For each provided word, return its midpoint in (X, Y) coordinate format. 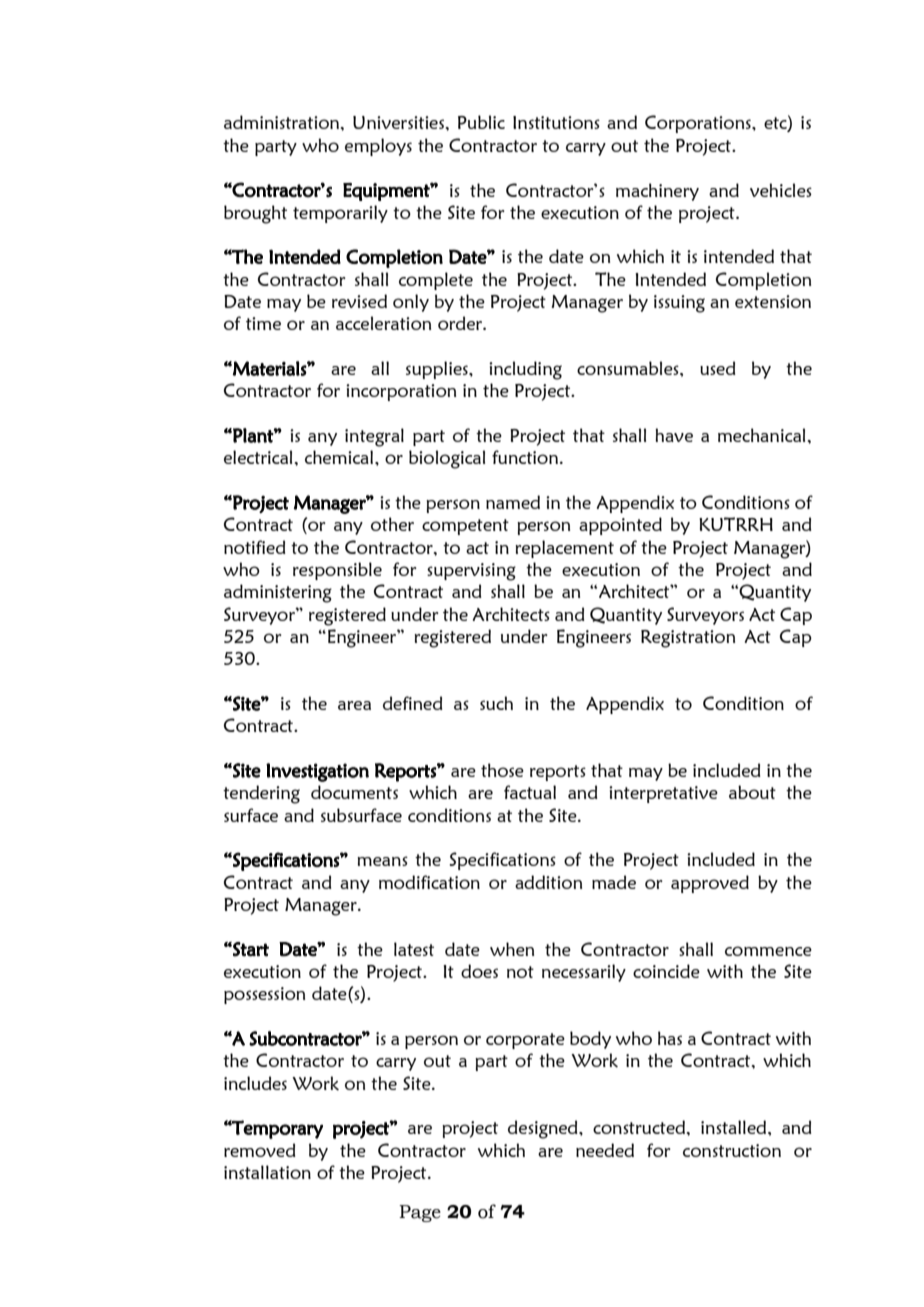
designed (544, 1129)
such (496, 703)
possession (264, 995)
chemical (340, 457)
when (512, 949)
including (525, 370)
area (354, 705)
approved (710, 884)
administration (283, 122)
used (718, 368)
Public (481, 122)
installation (267, 1172)
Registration (688, 639)
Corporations (699, 124)
